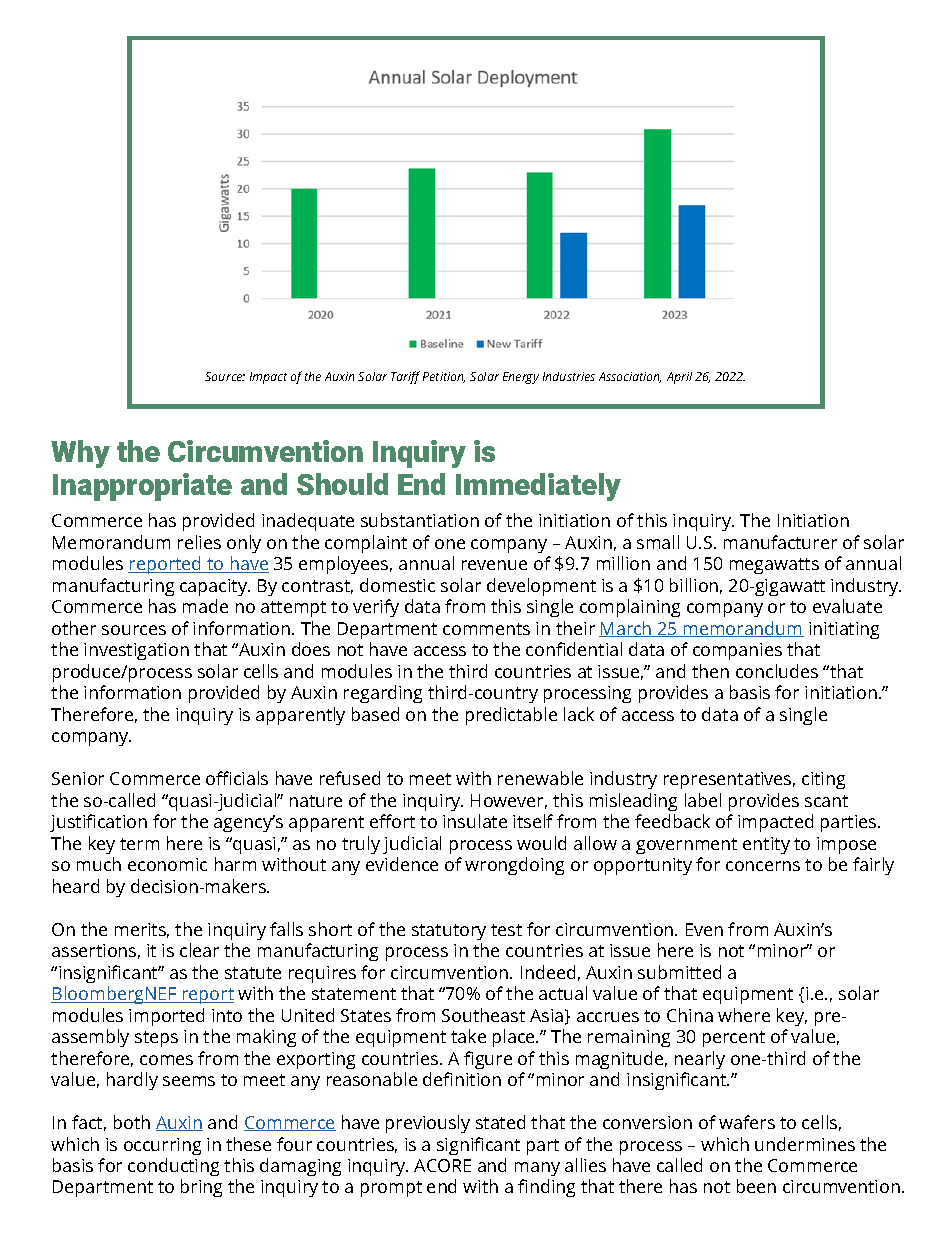 This document has width=952, height=1233. Describe the element at coordinates (444, 377) in the document. I see `Petition` at that location.
